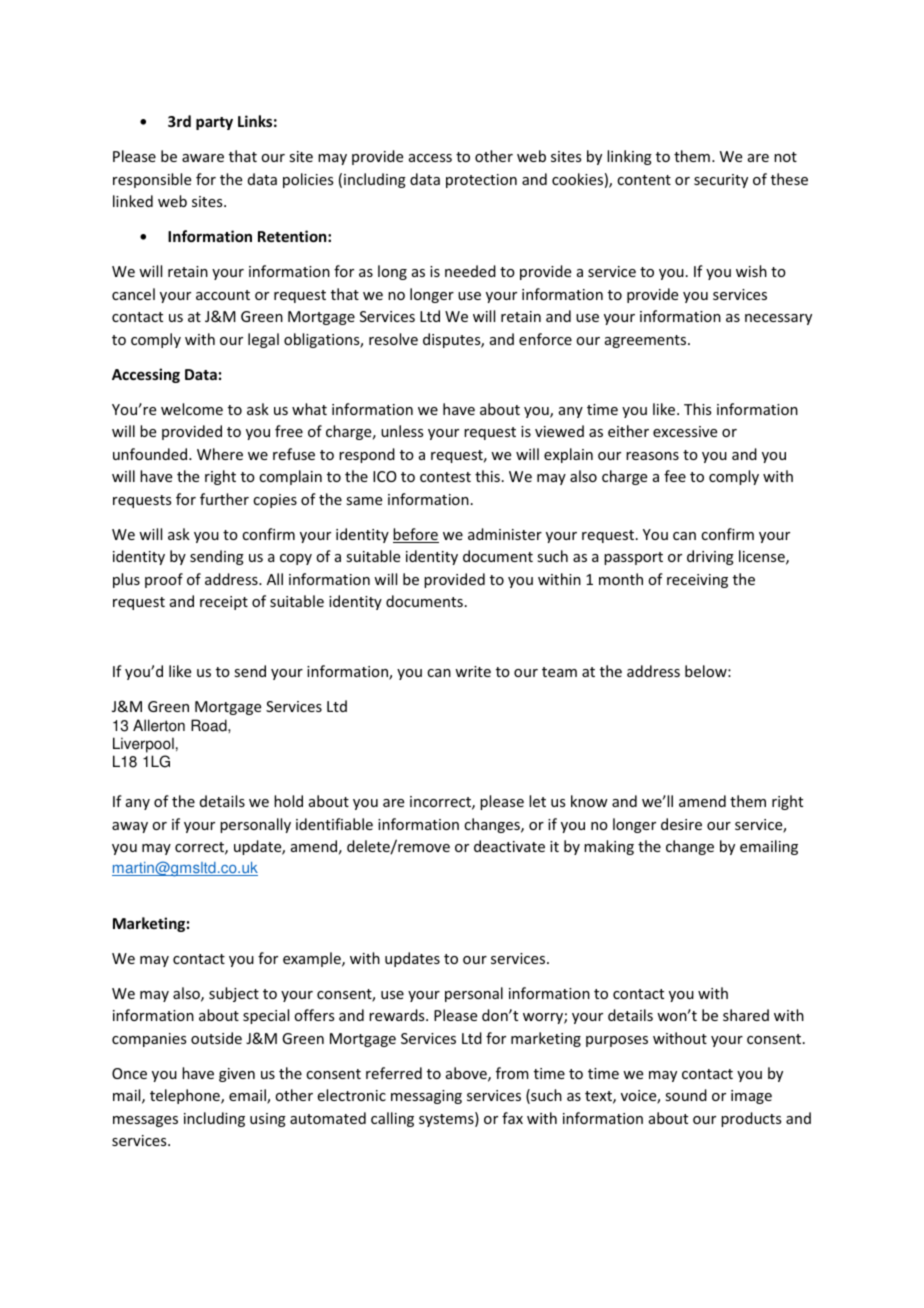  What do you see at coordinates (481, 181) in the page?
I see `protection` at bounding box center [481, 181].
